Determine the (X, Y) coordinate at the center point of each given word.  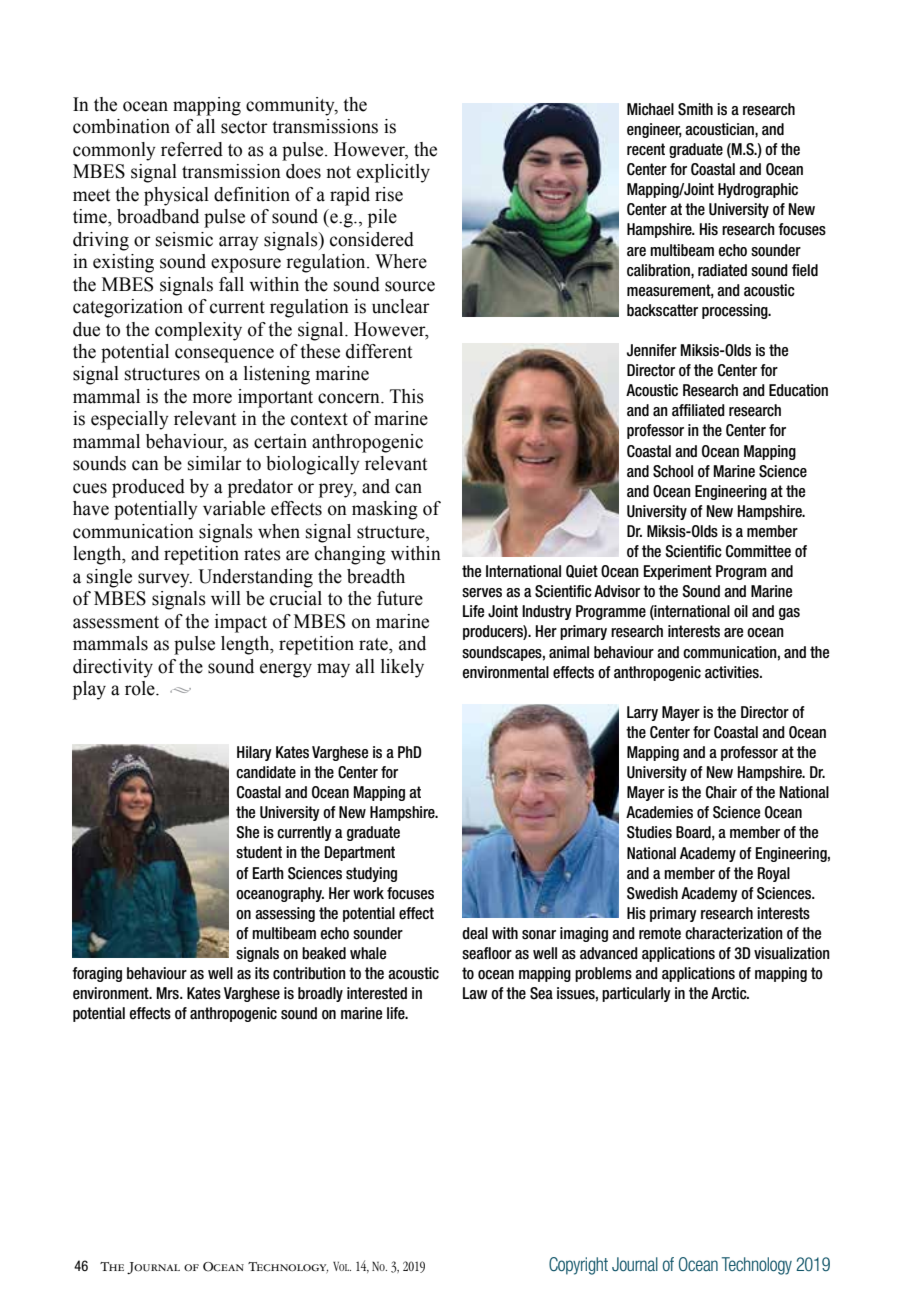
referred (192, 149)
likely (402, 668)
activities (733, 672)
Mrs (169, 993)
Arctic (730, 993)
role (141, 688)
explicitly (393, 173)
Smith (695, 109)
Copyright (578, 1266)
